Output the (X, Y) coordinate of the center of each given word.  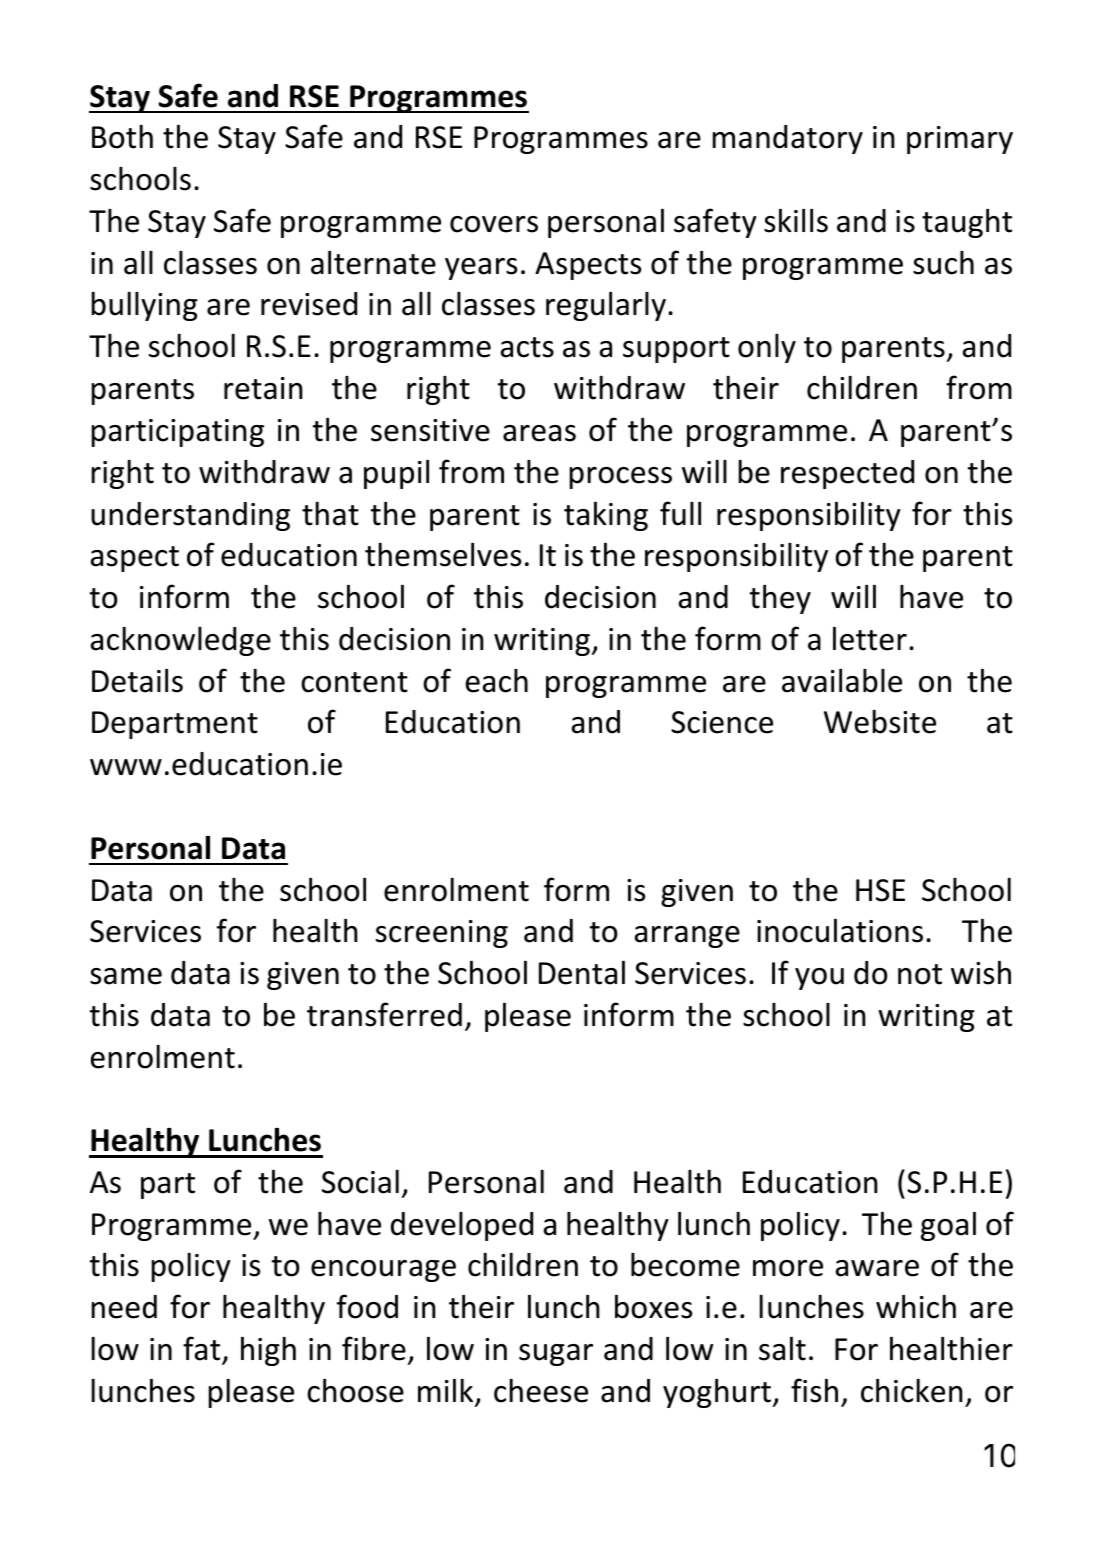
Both (122, 137)
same (126, 976)
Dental (582, 973)
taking (606, 516)
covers (494, 224)
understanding (190, 516)
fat (201, 1348)
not (920, 974)
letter (870, 639)
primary (960, 140)
